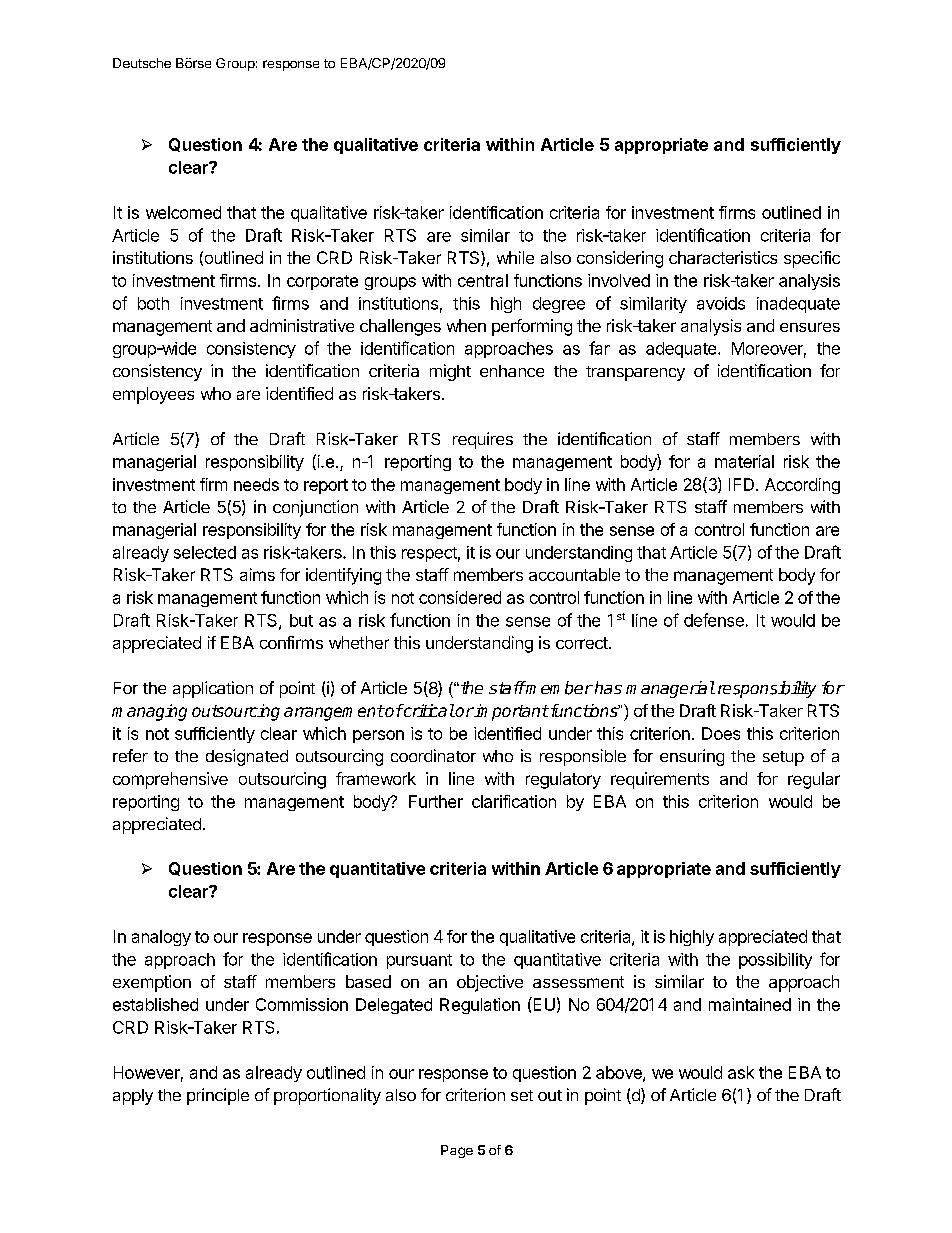 Image resolution: width=952 pixels, height=1233 pixels. What do you see at coordinates (515, 257) in the screenshot?
I see `while` at bounding box center [515, 257].
